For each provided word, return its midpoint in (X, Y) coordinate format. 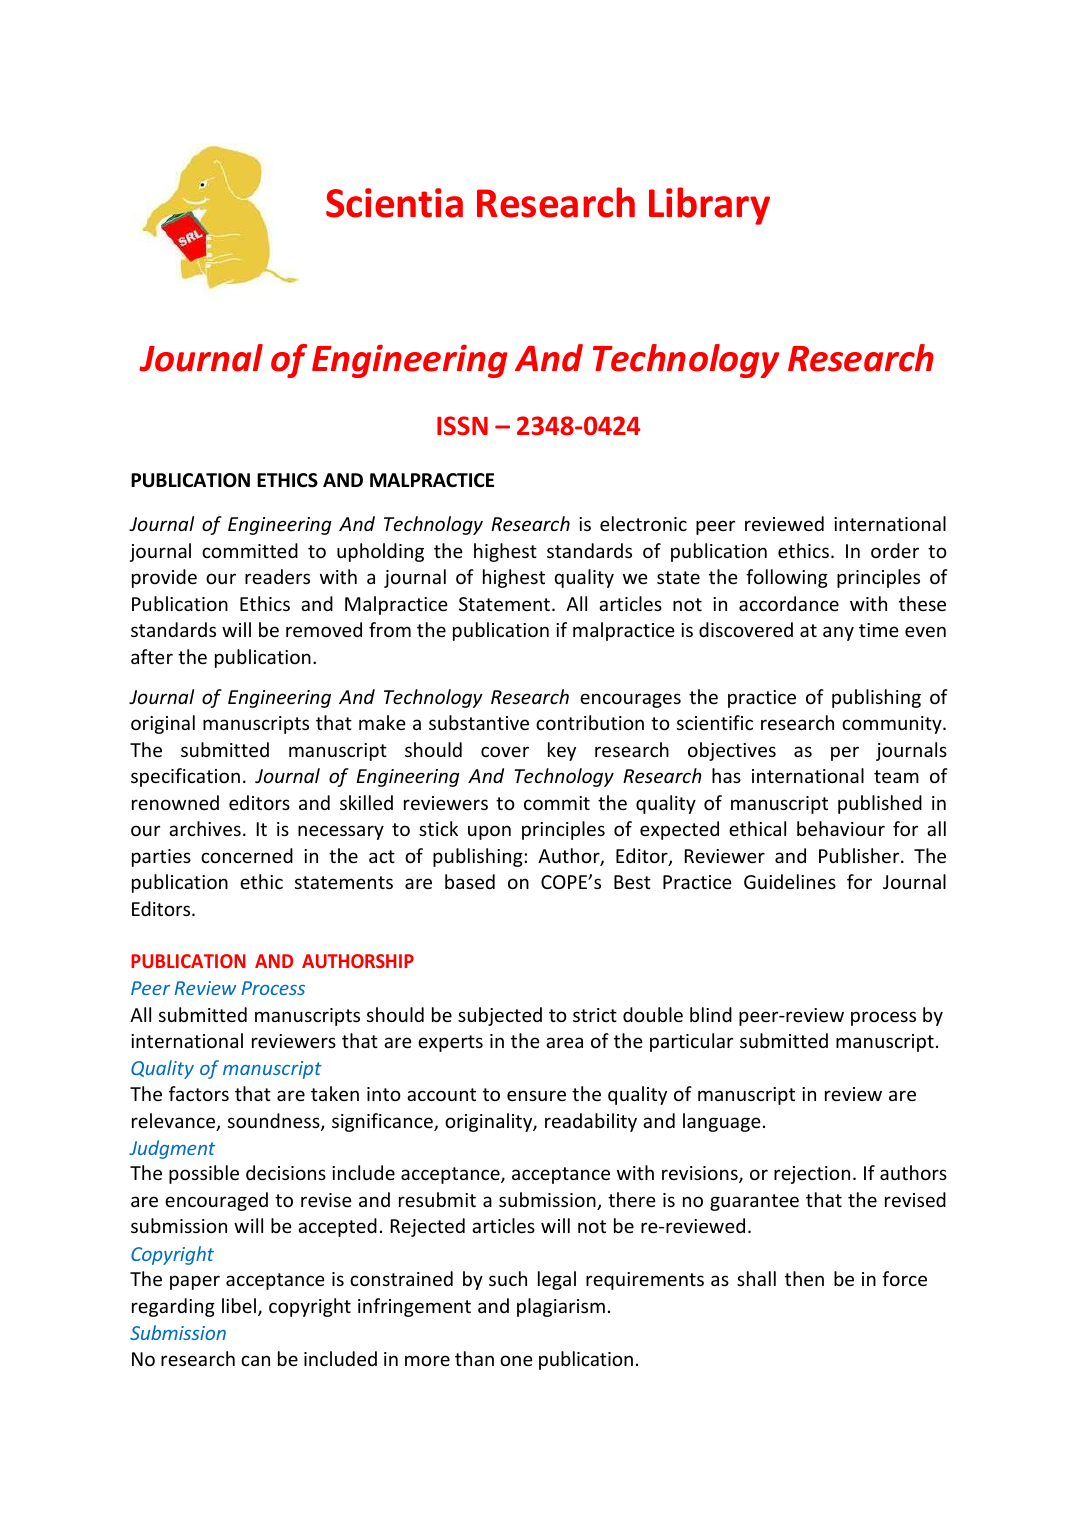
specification (185, 777)
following (787, 578)
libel (239, 1305)
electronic (643, 523)
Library (709, 206)
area (564, 1042)
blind (711, 1014)
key (562, 751)
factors (199, 1093)
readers (277, 576)
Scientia (394, 203)
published (880, 804)
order (895, 550)
